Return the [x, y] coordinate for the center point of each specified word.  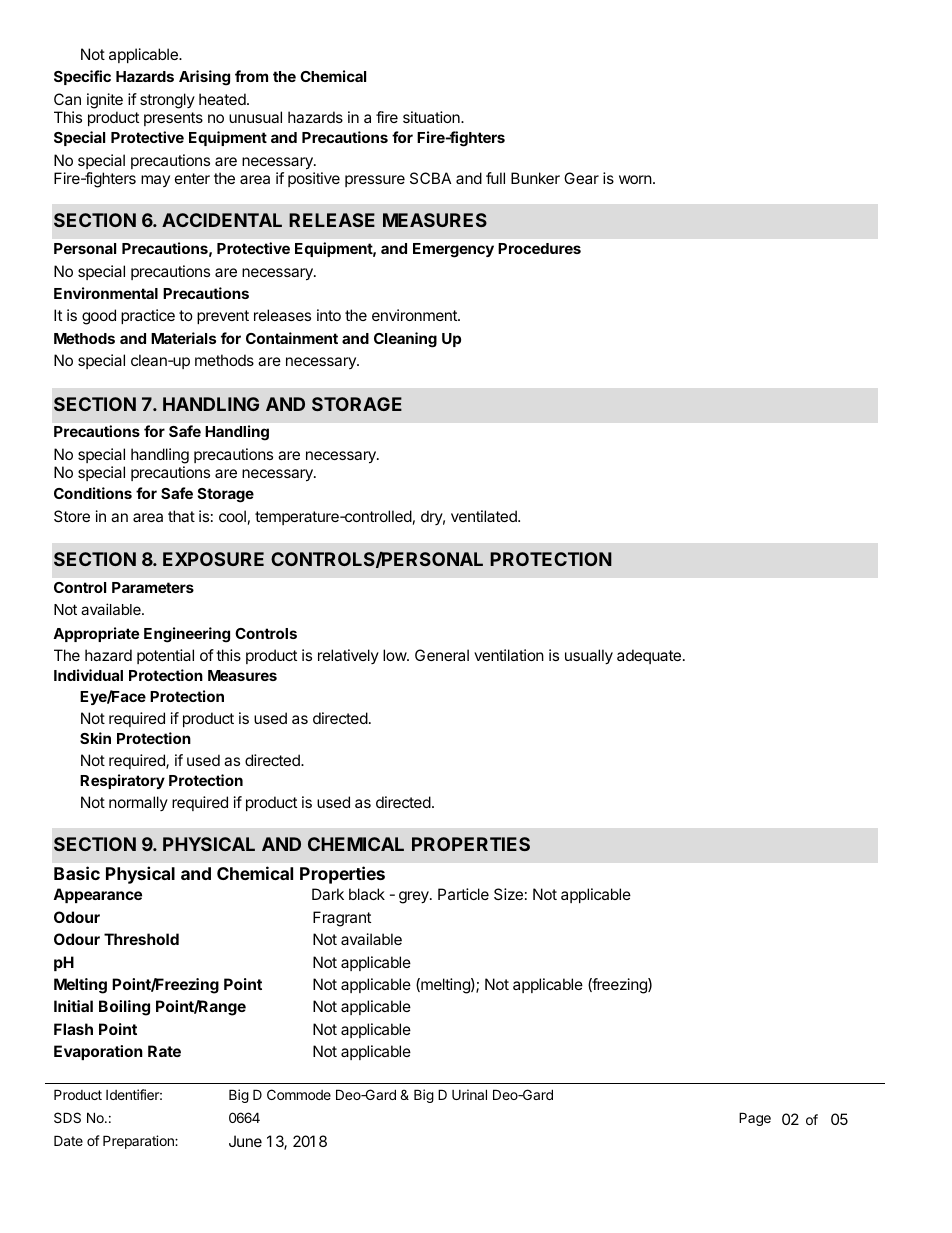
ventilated [485, 516]
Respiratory [122, 781]
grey [415, 897]
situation [432, 117]
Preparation [139, 1142]
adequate [649, 656]
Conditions [93, 493]
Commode [299, 1094]
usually [589, 657]
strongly [167, 101]
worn [635, 179]
